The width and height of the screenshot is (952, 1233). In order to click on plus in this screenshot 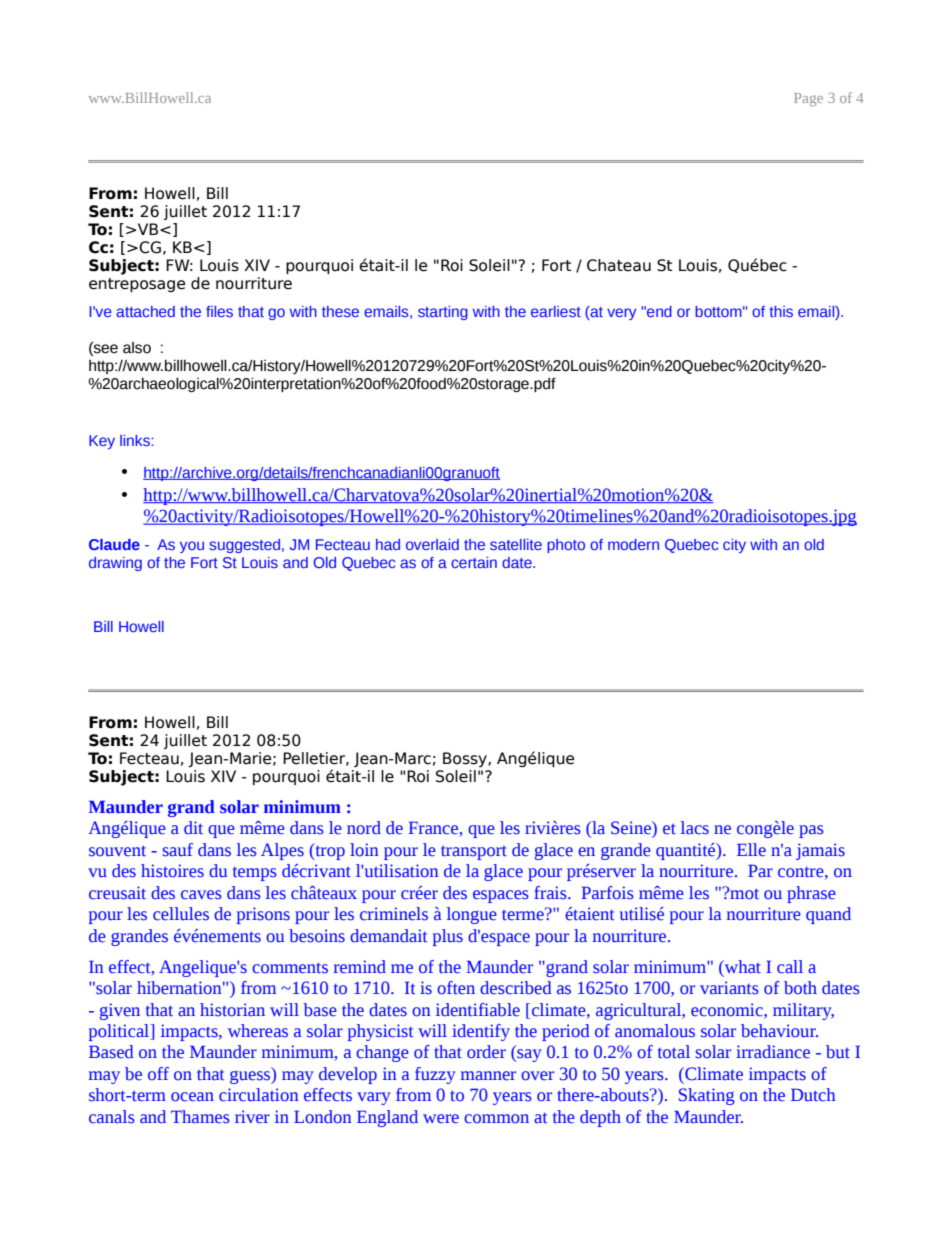, I will do `click(448, 937)`.
